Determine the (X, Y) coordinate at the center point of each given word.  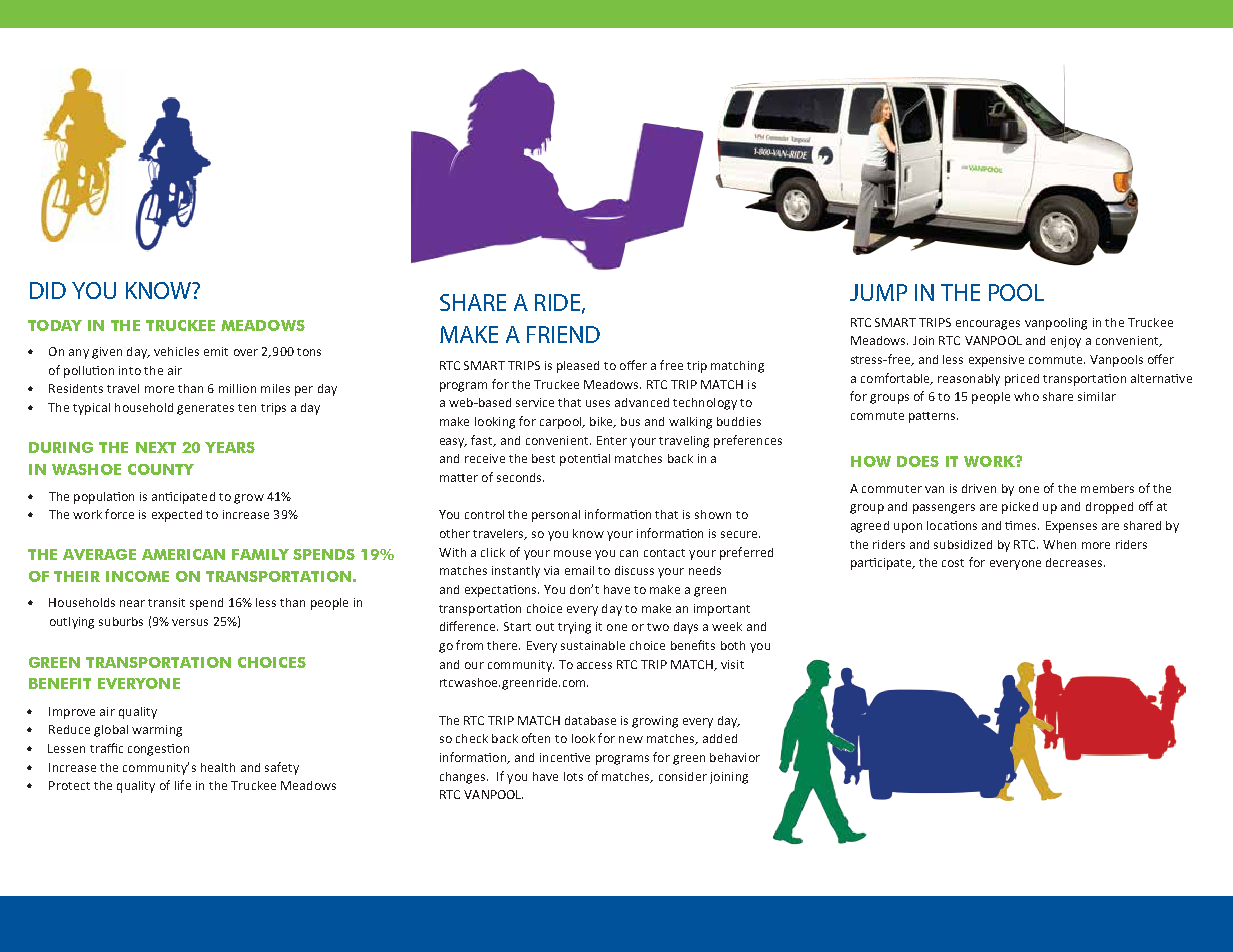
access (594, 665)
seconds (520, 477)
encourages (988, 325)
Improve (72, 713)
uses (598, 403)
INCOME (137, 576)
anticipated (183, 498)
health (218, 767)
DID (48, 290)
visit (732, 664)
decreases (1075, 562)
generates (205, 409)
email (579, 570)
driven (979, 488)
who (1026, 396)
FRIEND (563, 334)
